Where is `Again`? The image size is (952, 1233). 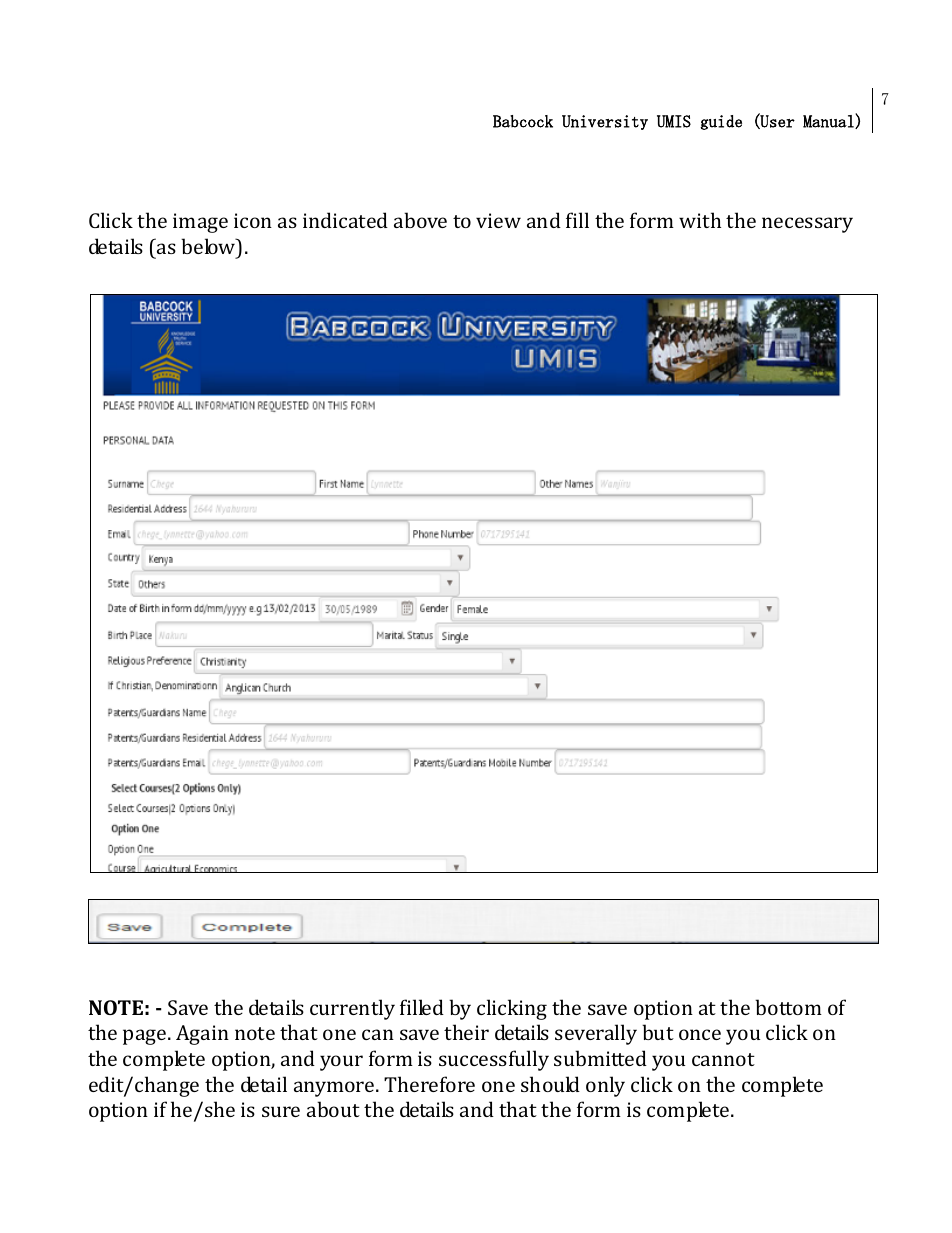 Again is located at coordinates (202, 1035).
